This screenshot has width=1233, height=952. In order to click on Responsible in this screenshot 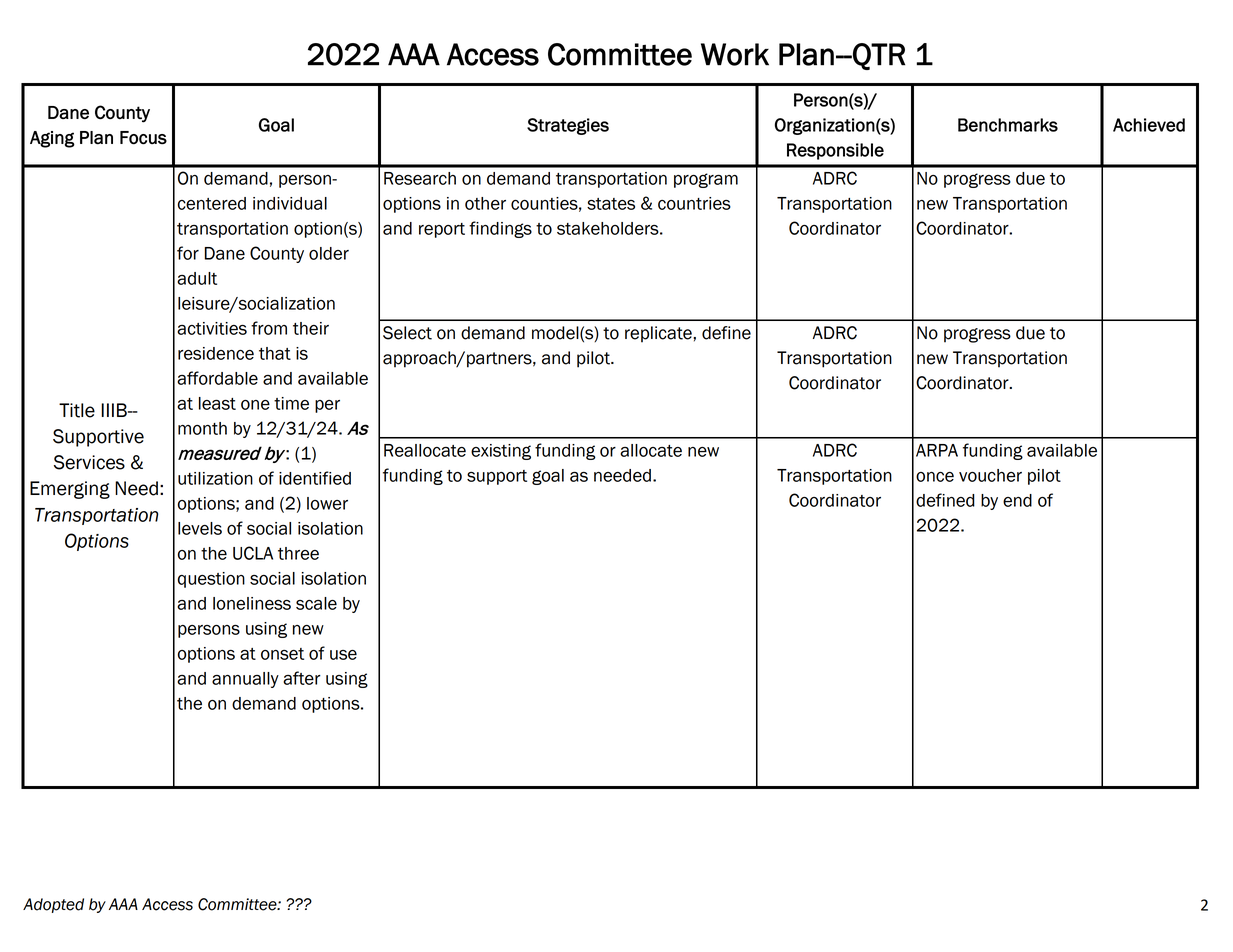, I will do `click(835, 151)`.
